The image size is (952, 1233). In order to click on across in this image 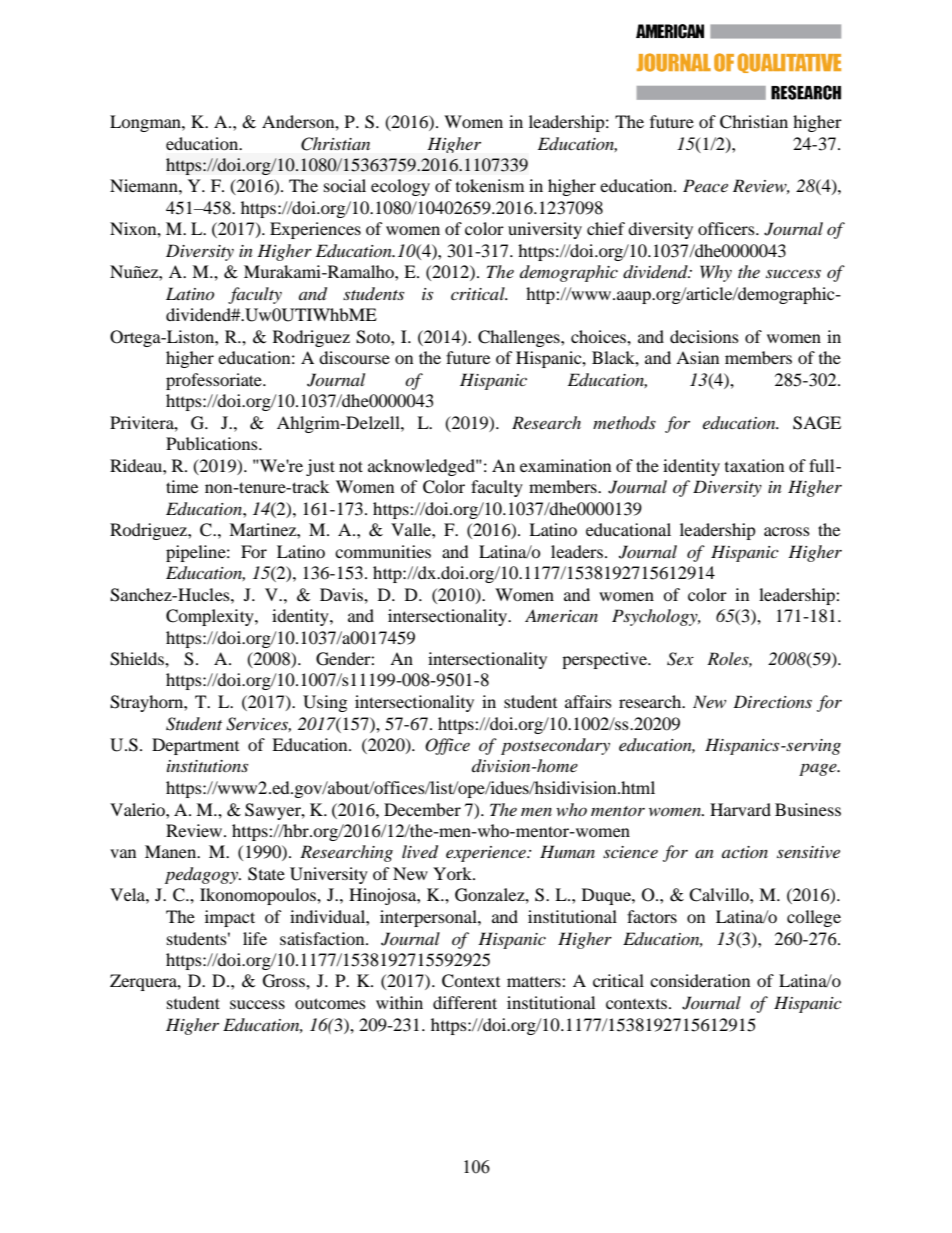, I will do `click(787, 531)`.
